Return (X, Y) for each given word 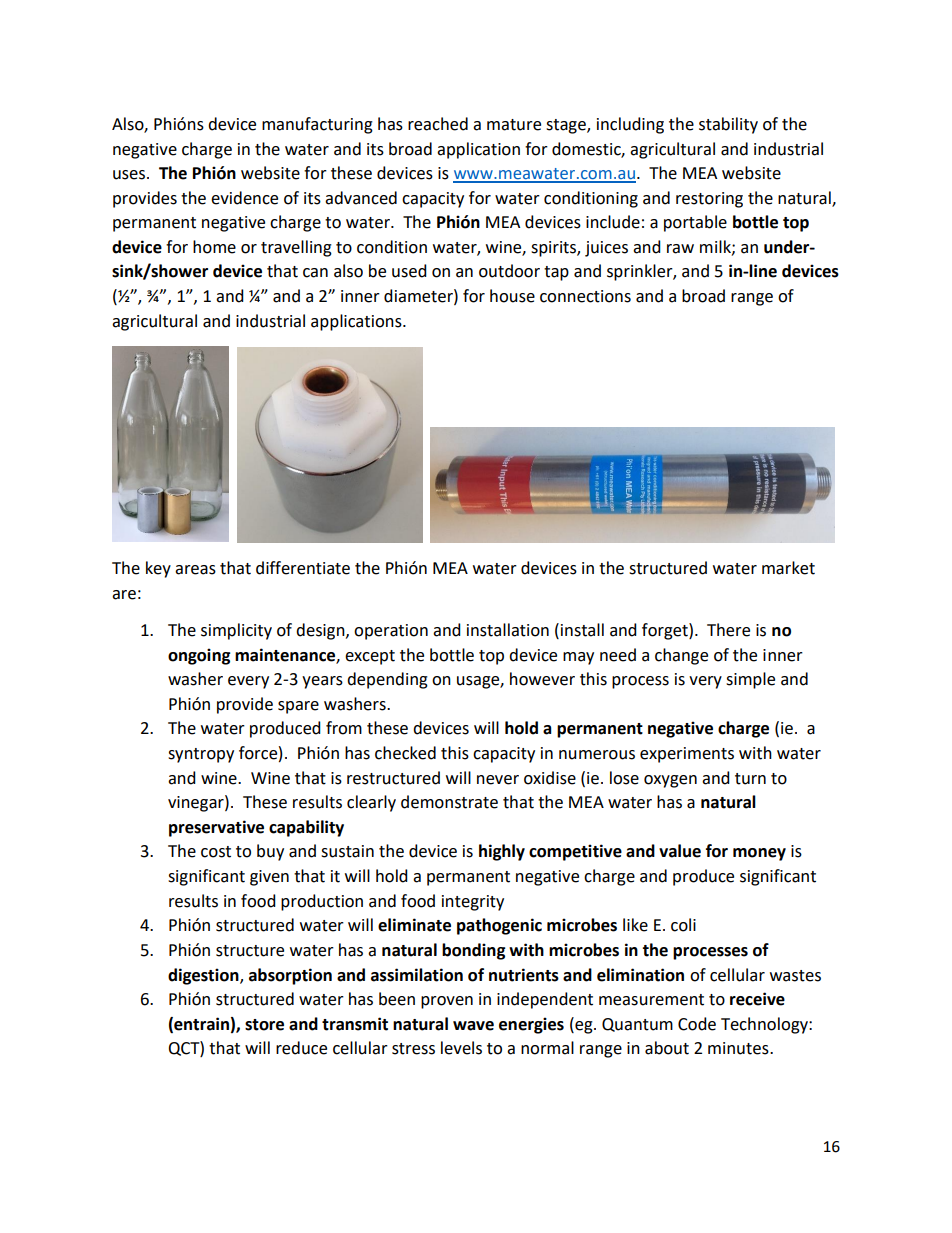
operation (391, 632)
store (264, 1025)
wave (473, 1026)
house (512, 296)
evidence (244, 198)
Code (697, 1024)
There (728, 630)
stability (728, 125)
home (214, 247)
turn (750, 779)
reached (438, 124)
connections (585, 296)
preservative (216, 828)
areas (195, 570)
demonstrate (449, 802)
